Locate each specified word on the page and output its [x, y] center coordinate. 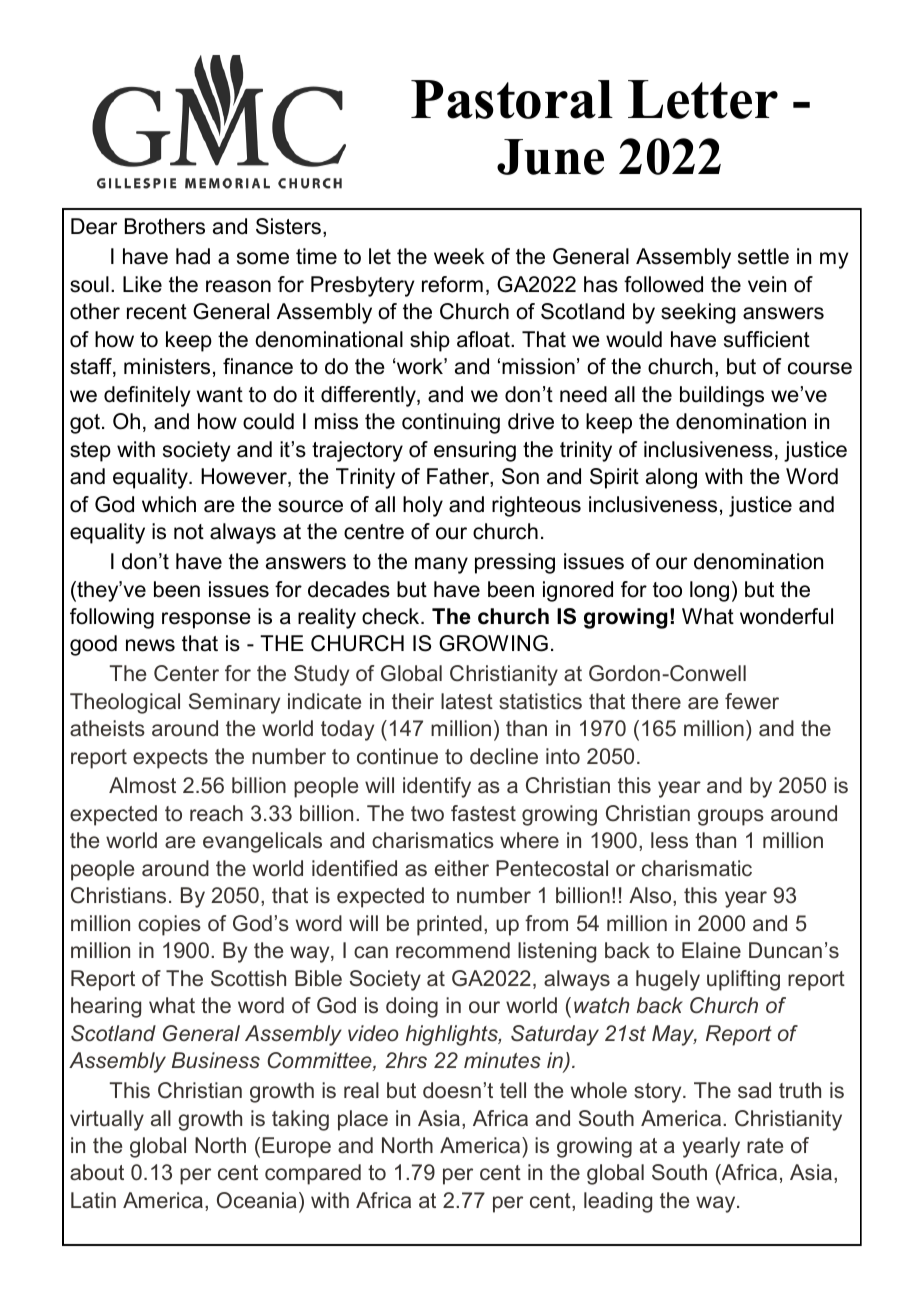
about [97, 1172]
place [363, 1120]
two [427, 814]
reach [216, 813]
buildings [722, 396]
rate [765, 1145]
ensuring [475, 451]
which [169, 504]
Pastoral [512, 99]
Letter [703, 99]
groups [731, 817]
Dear [94, 226]
